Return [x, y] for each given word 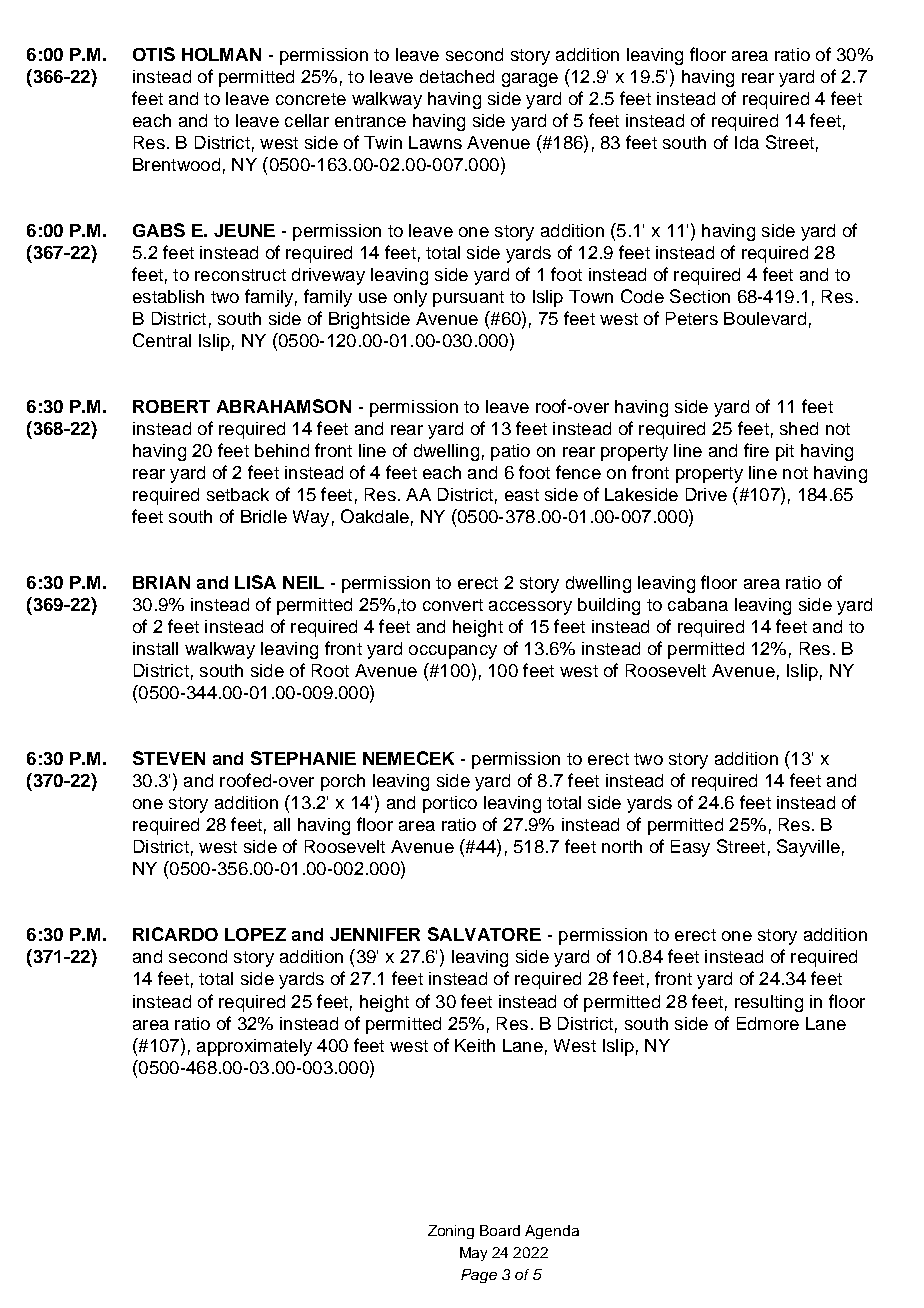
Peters [692, 318]
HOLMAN [221, 54]
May [473, 1254]
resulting [769, 1003]
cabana [698, 604]
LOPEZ [255, 934]
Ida [747, 142]
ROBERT [171, 406]
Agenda [552, 1232]
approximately [254, 1047]
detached [457, 76]
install [155, 648]
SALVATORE [484, 934]
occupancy [453, 652]
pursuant [468, 299]
